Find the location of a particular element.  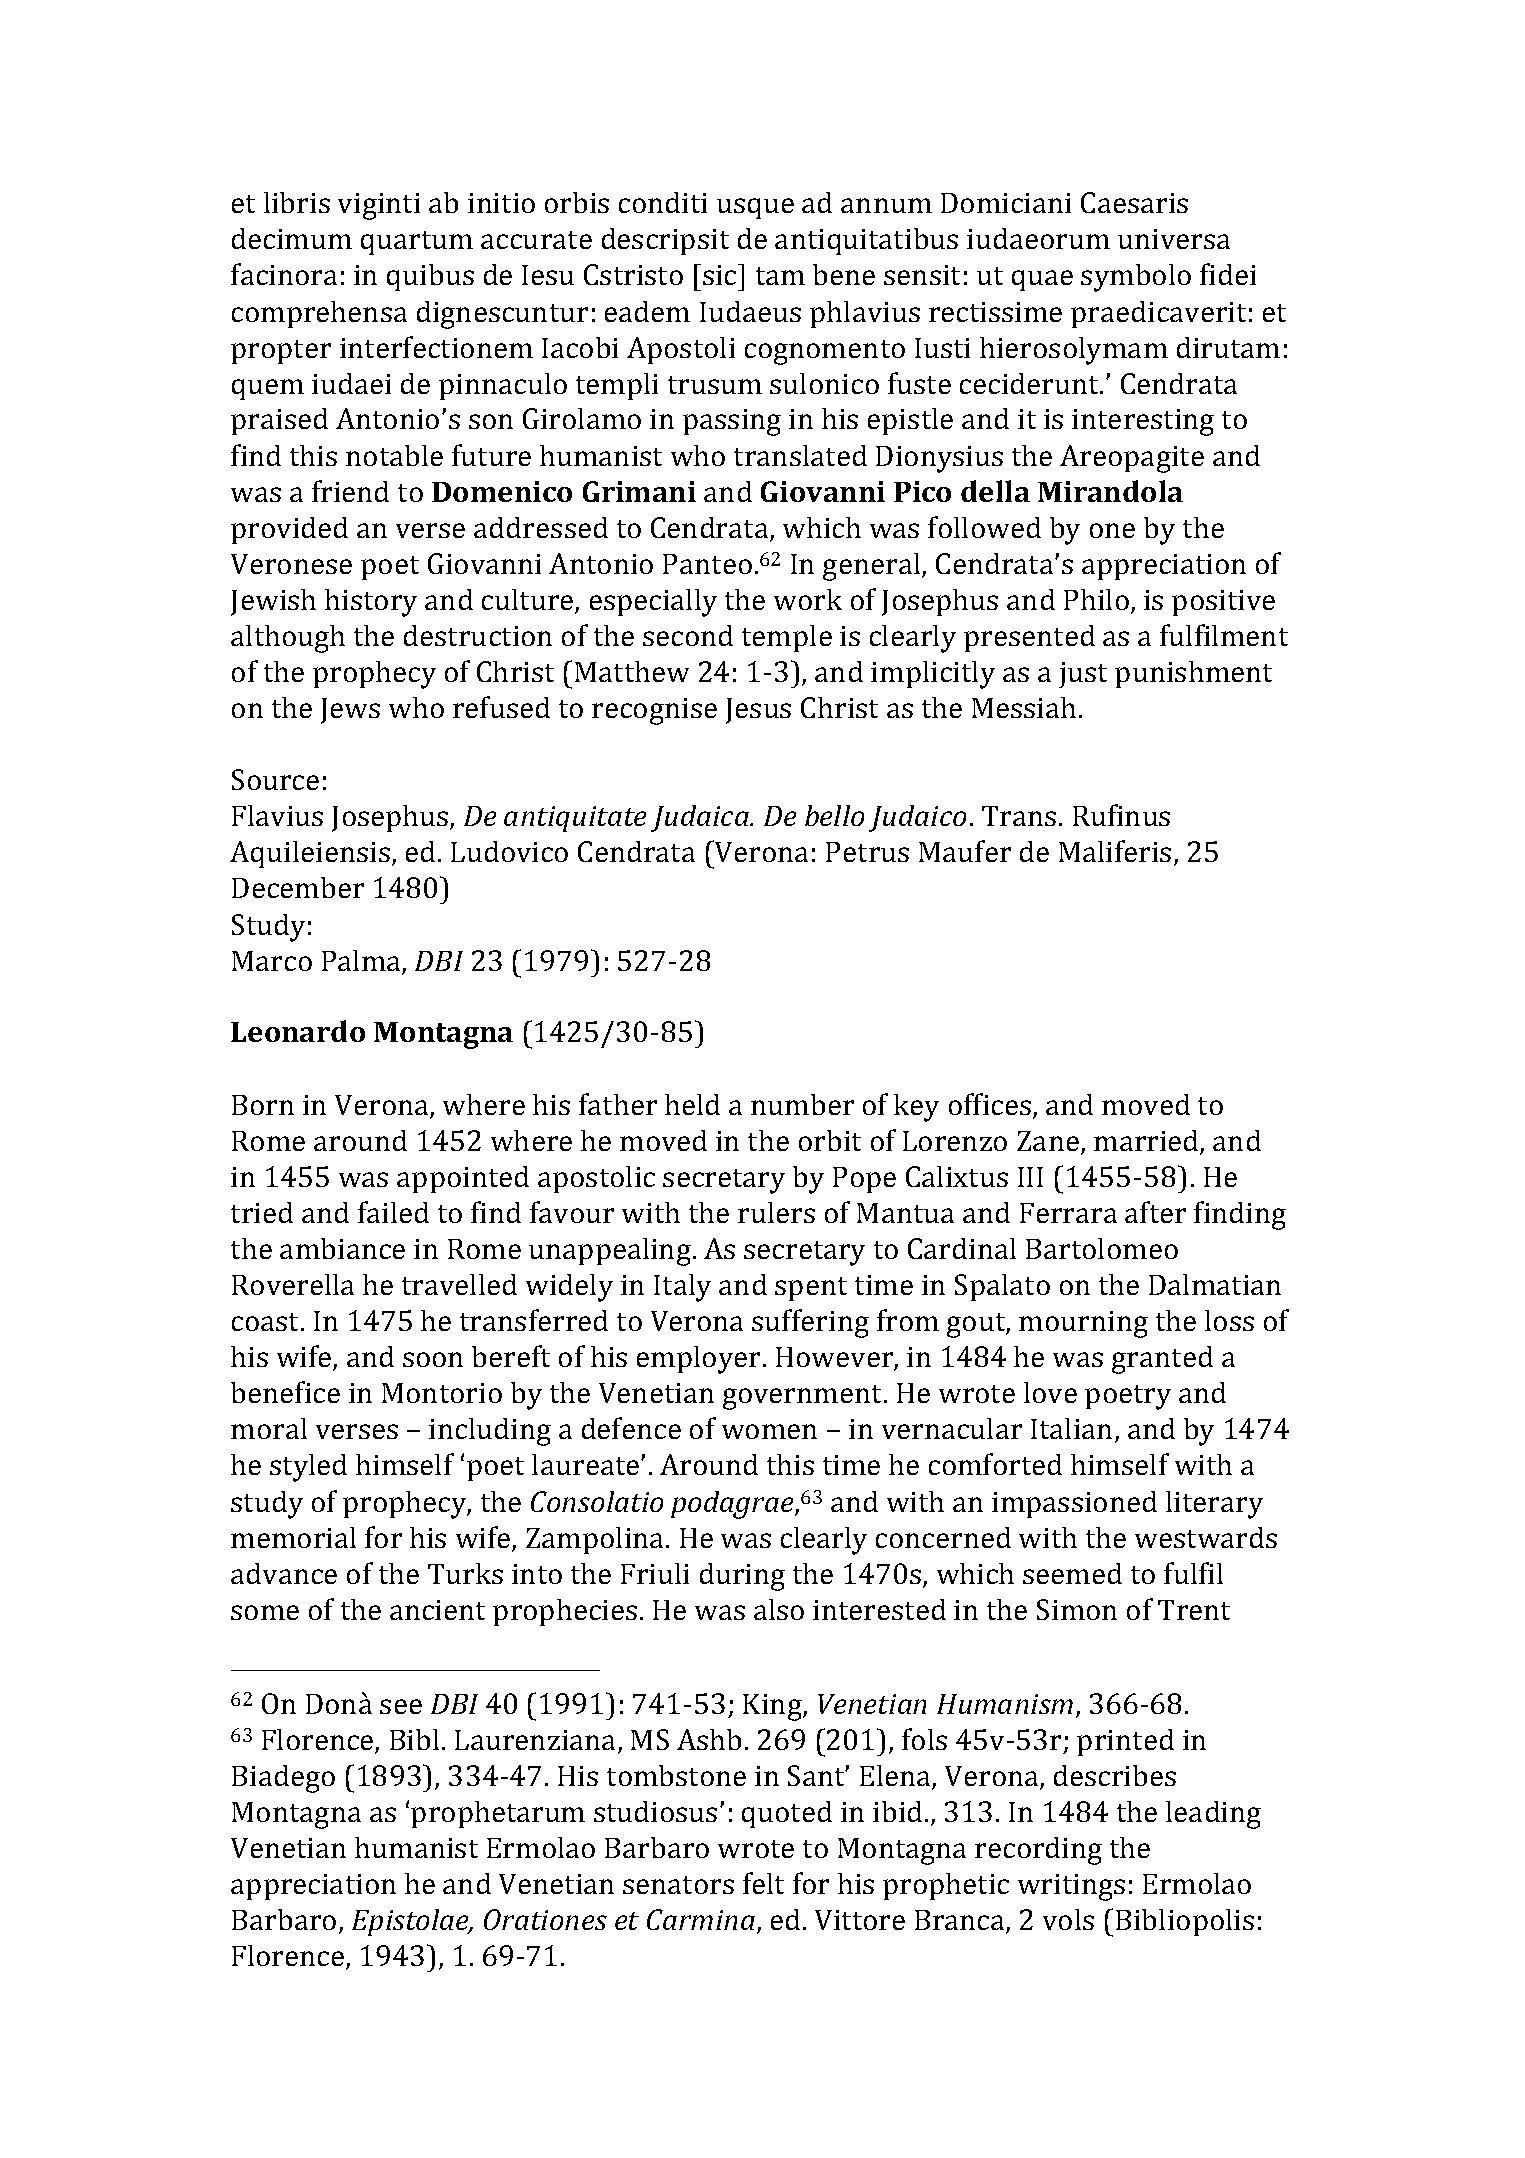

ancient is located at coordinates (437, 1610).
